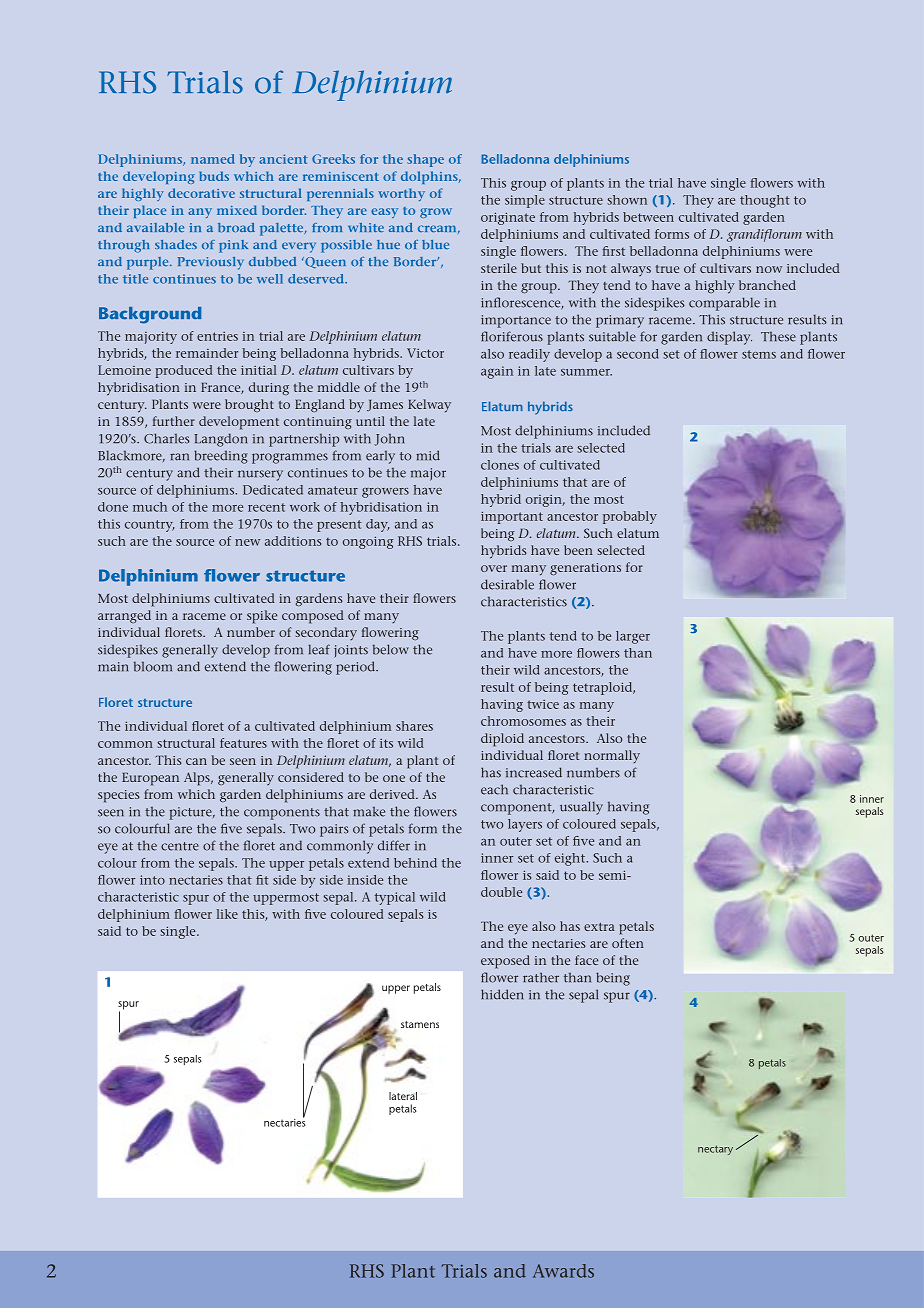  Describe the element at coordinates (563, 1271) in the document. I see `Awards` at that location.
